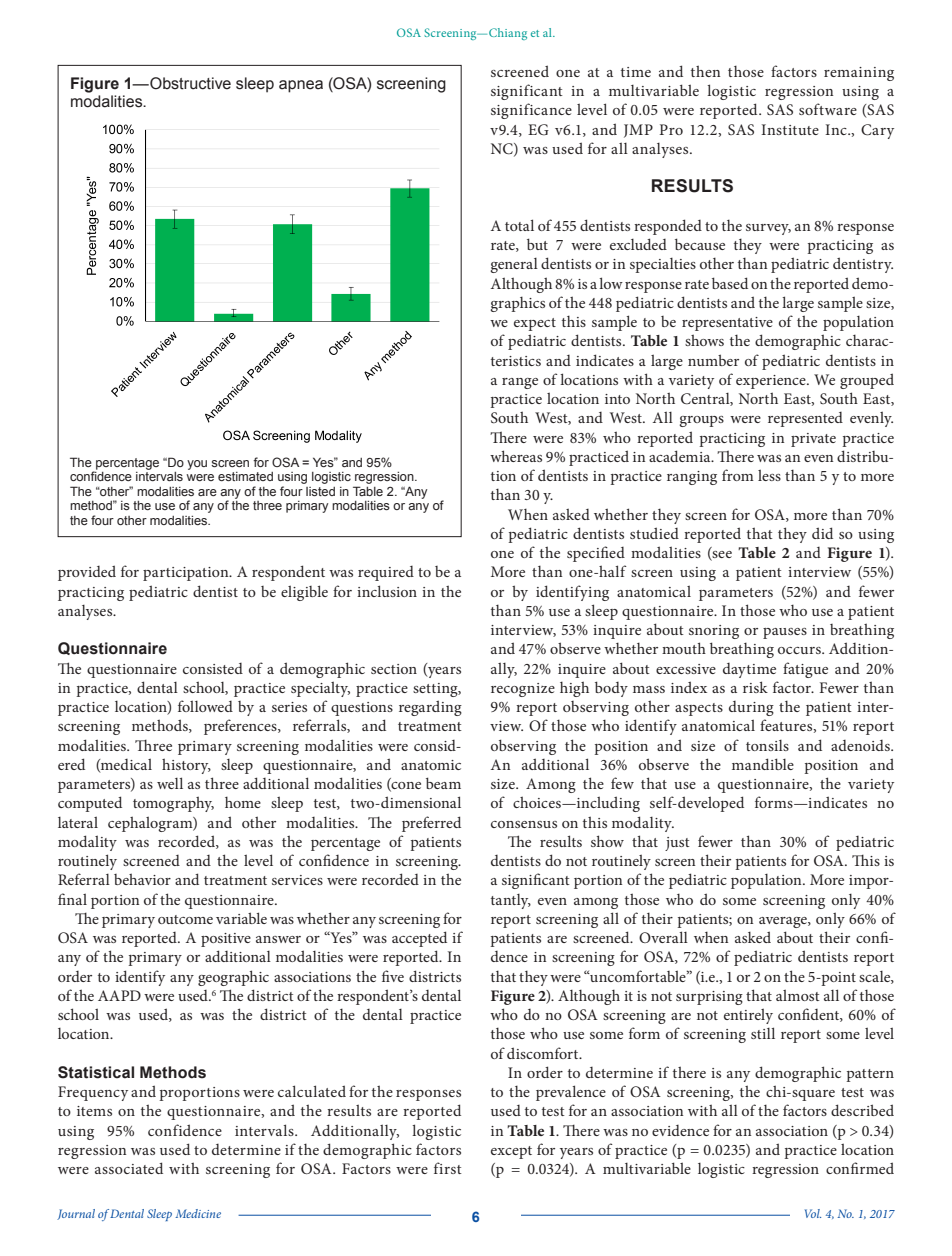  I want to click on pauses, so click(785, 633).
